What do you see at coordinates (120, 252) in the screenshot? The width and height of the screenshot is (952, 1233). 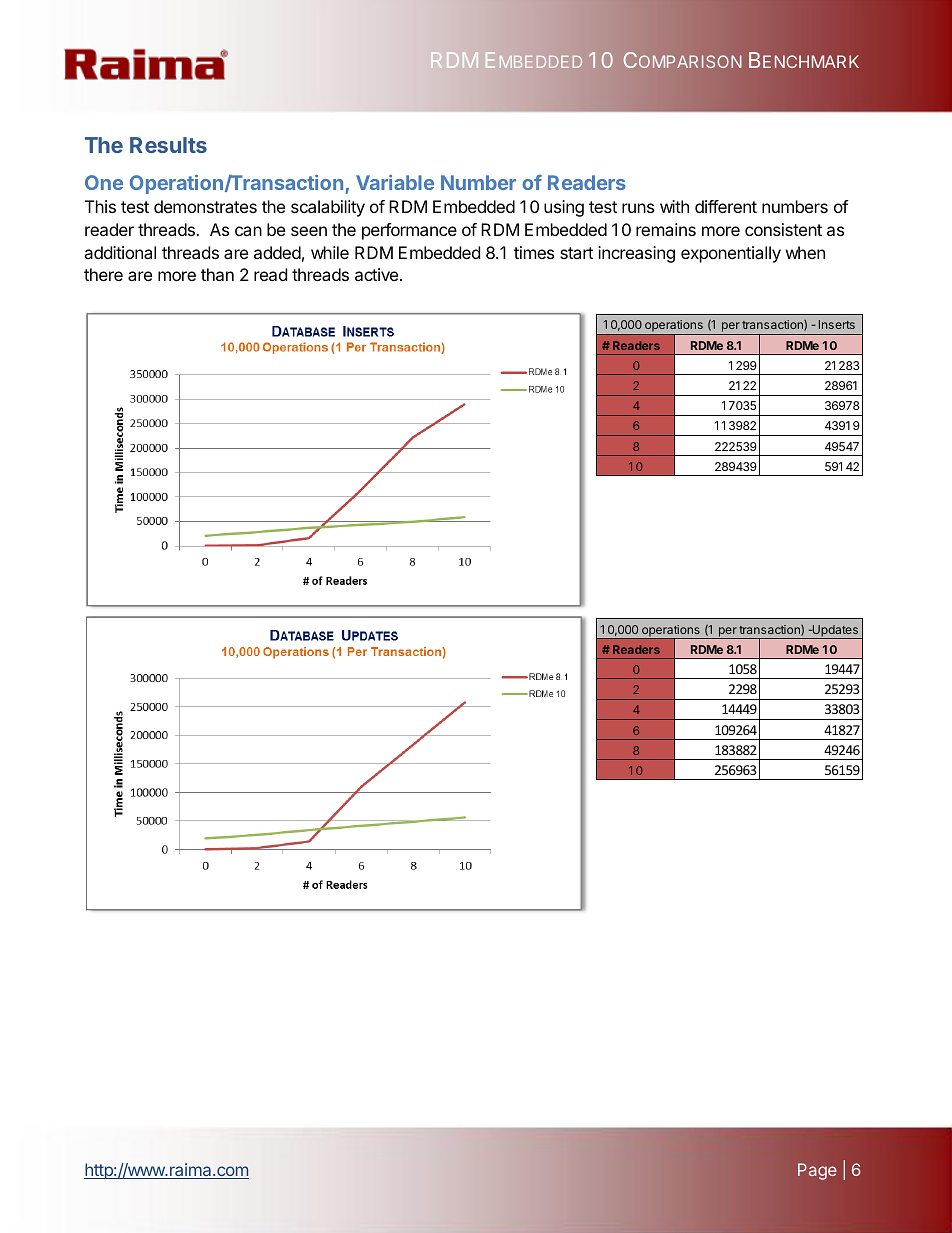 I see `additional` at bounding box center [120, 252].
